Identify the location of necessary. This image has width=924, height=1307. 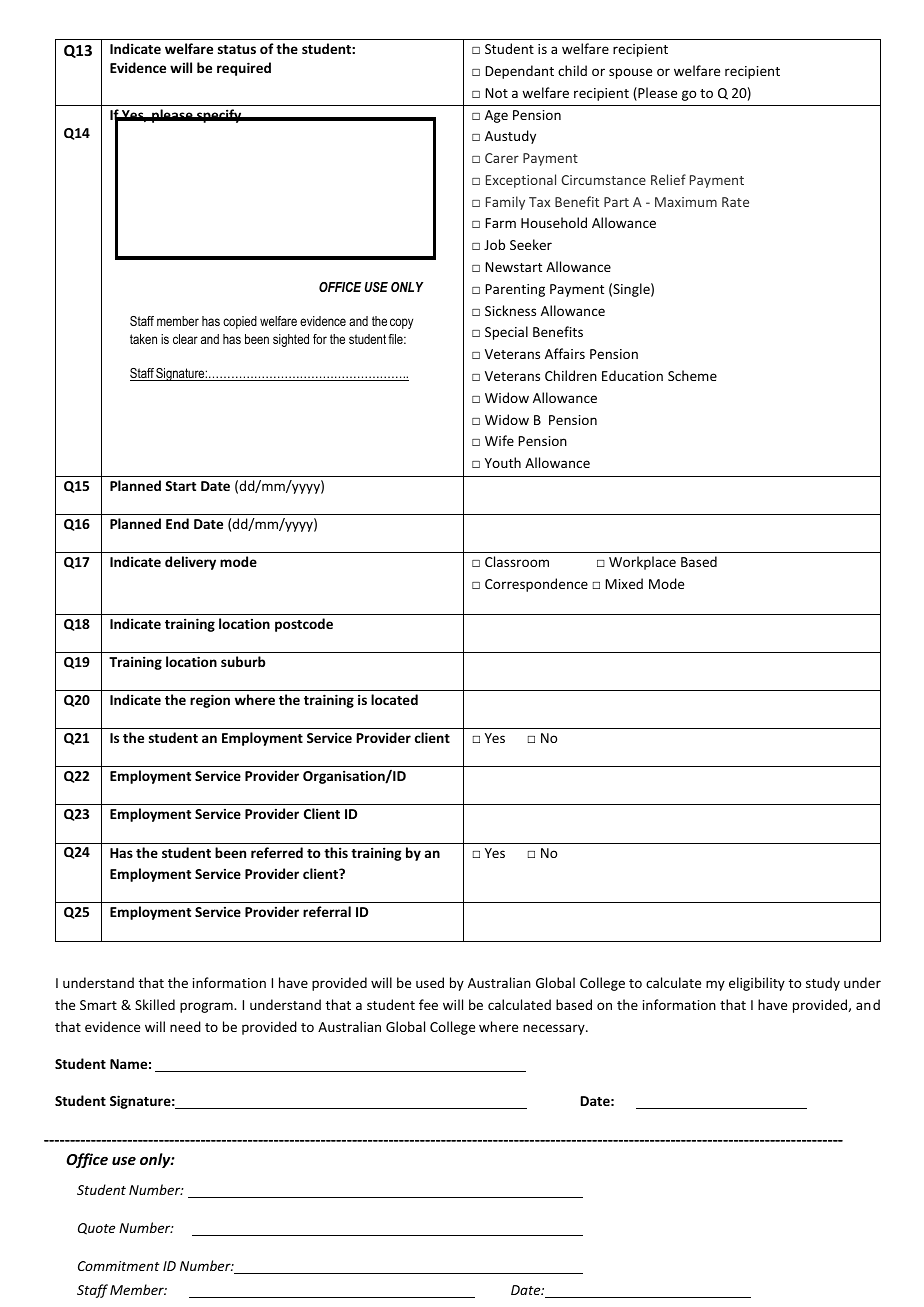
(555, 1029).
